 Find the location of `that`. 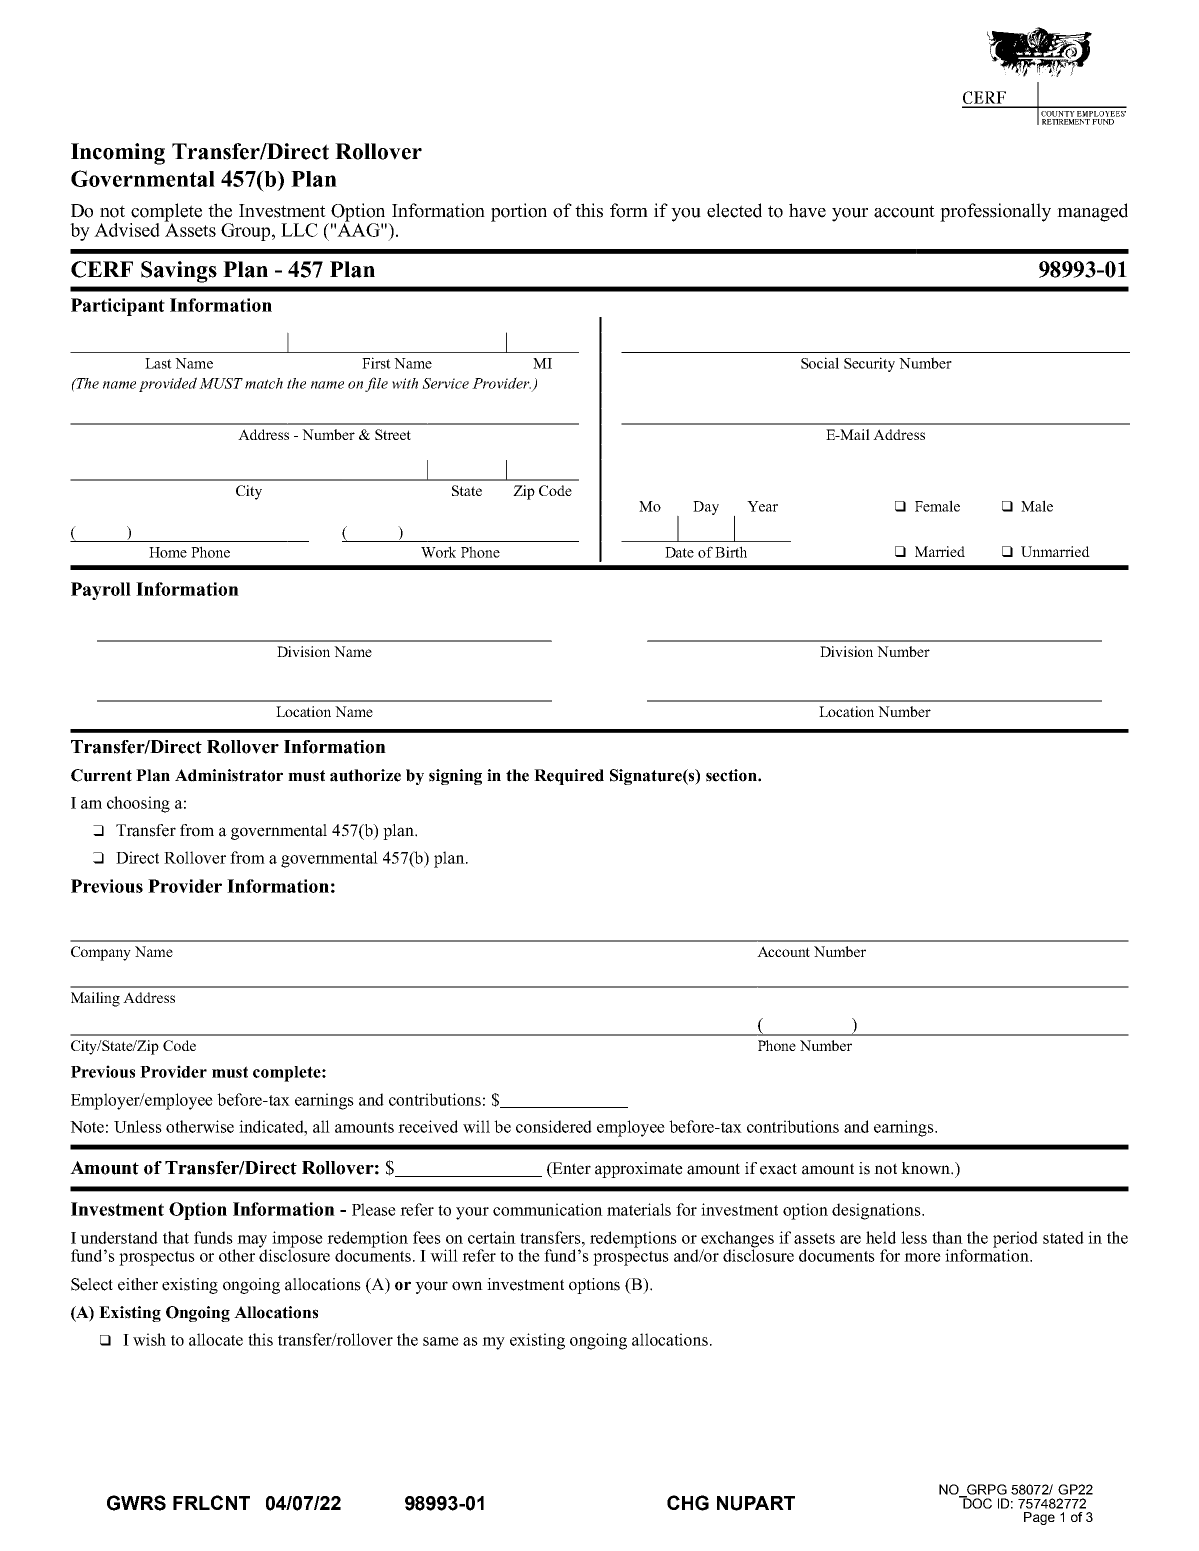

that is located at coordinates (176, 1237).
